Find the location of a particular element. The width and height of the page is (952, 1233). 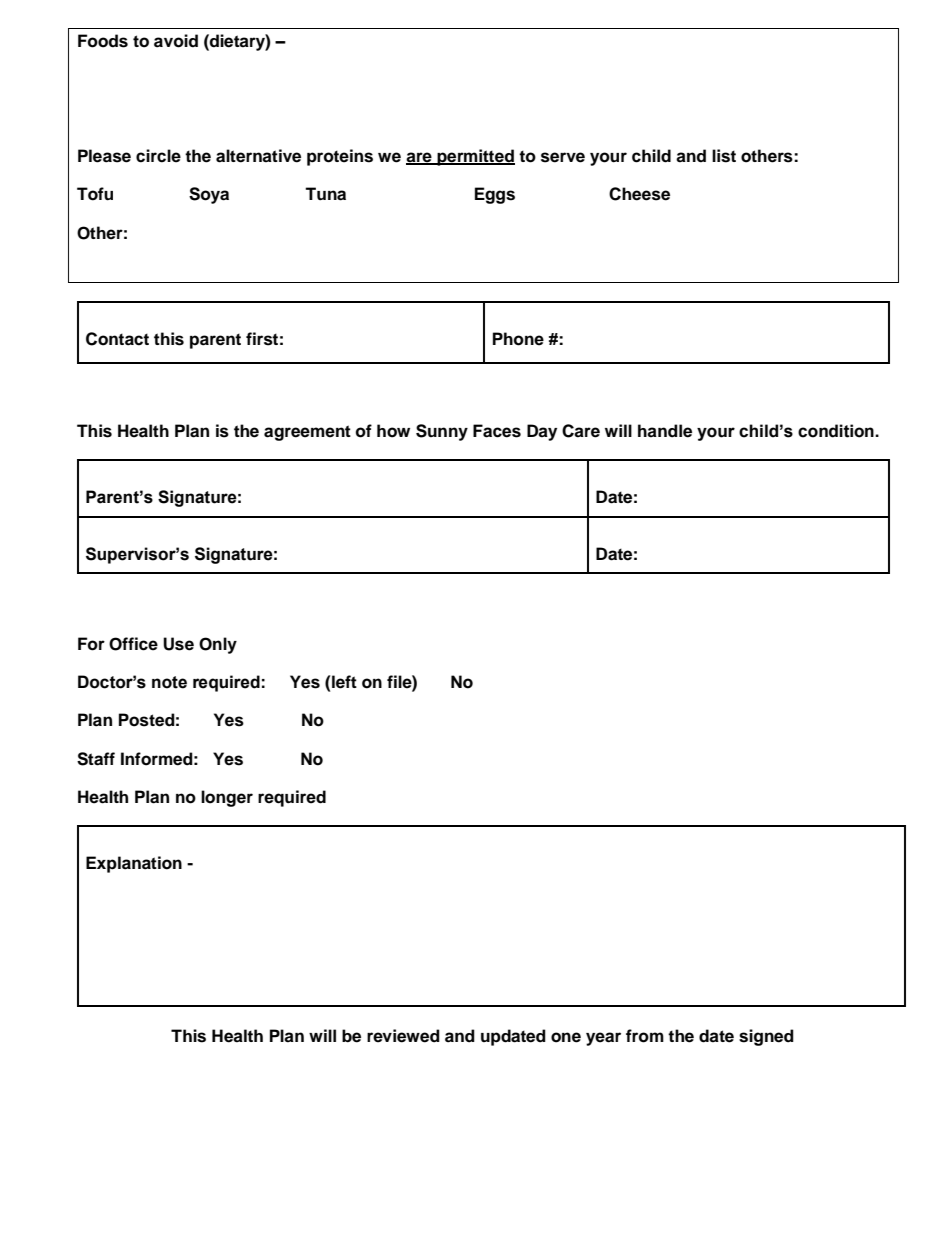

permitted is located at coordinates (475, 157).
